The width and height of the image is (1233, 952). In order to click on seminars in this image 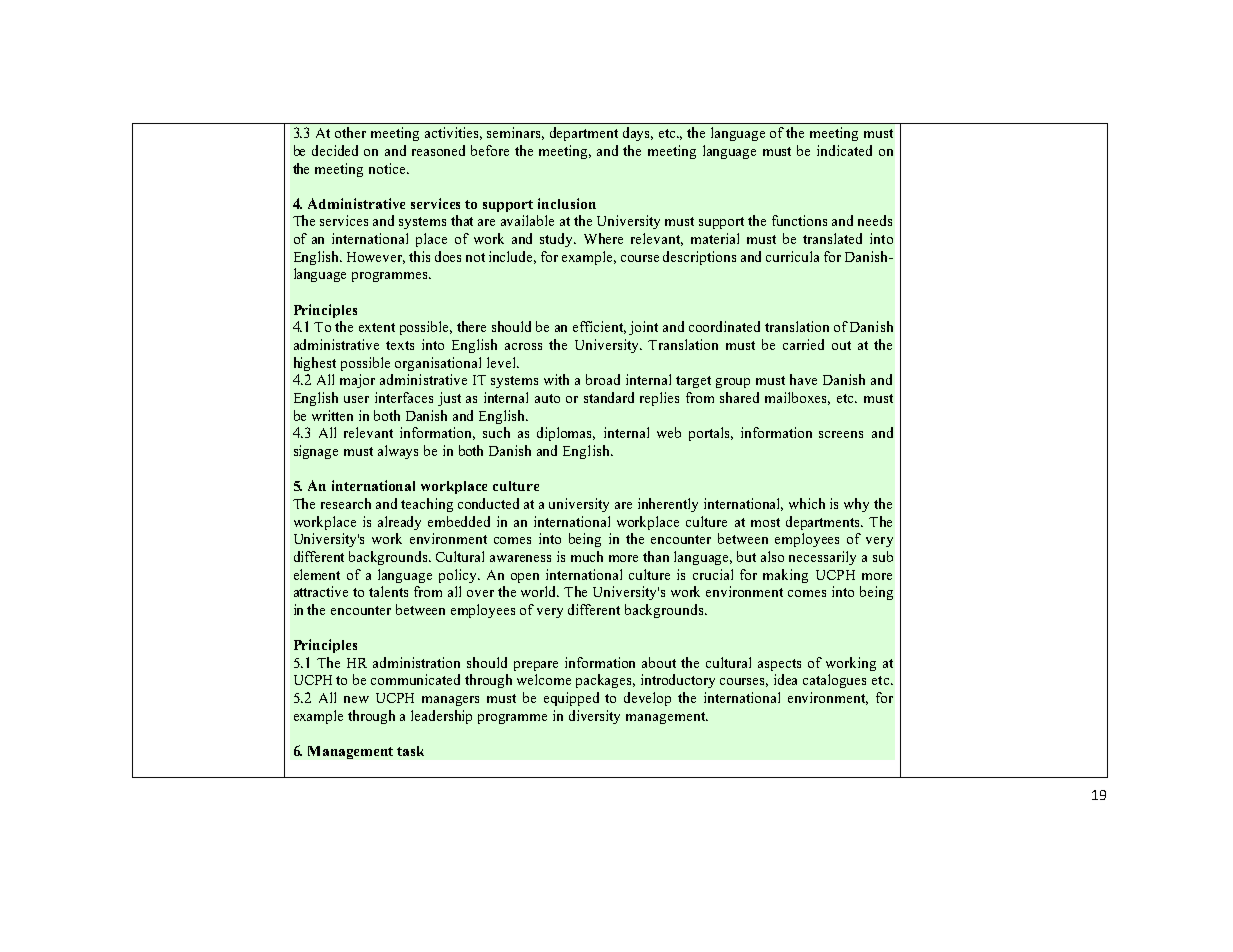, I will do `click(515, 133)`.
